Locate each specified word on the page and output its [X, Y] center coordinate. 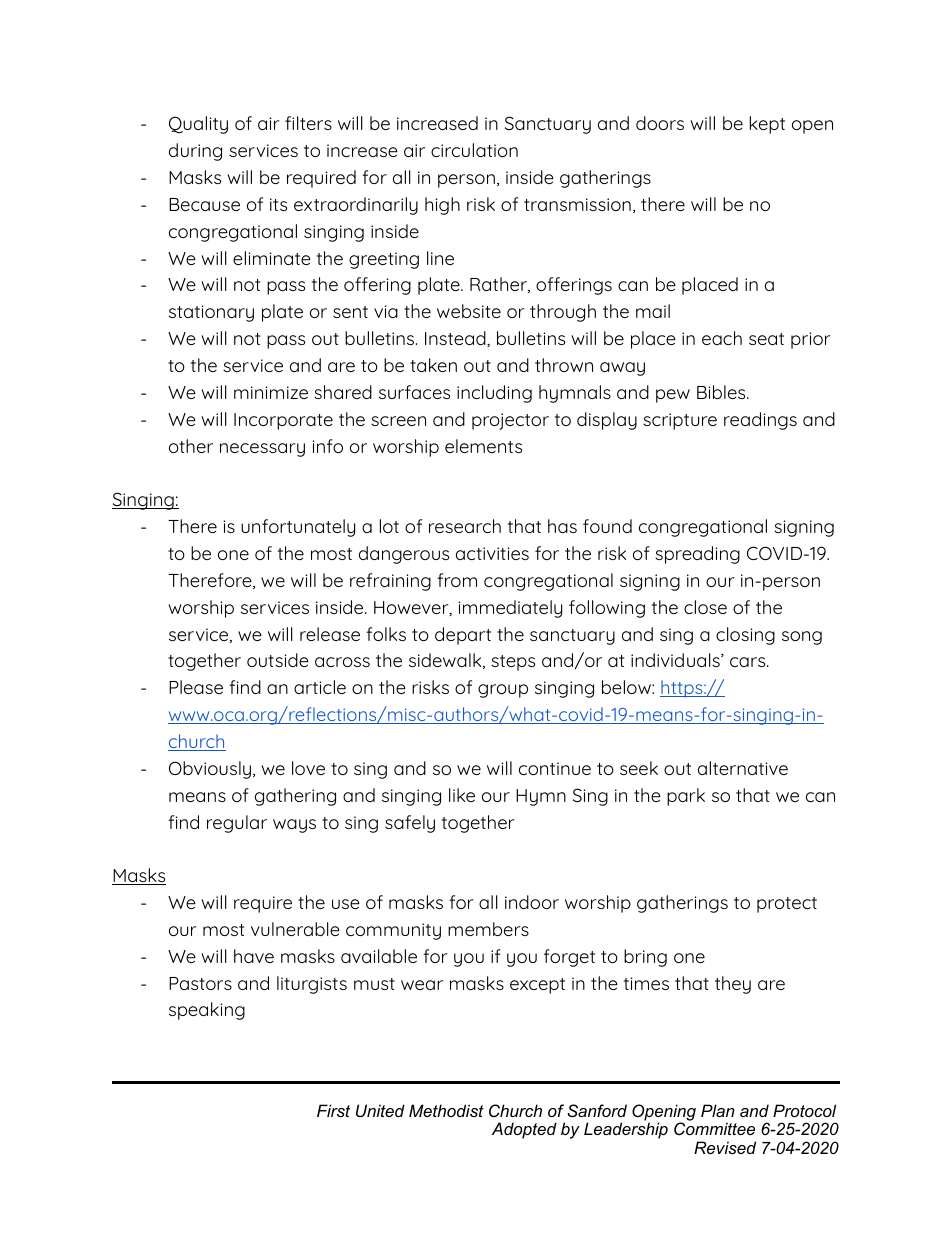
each [722, 338]
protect [787, 905]
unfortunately [298, 528]
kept [767, 125]
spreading [697, 555]
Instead [456, 339]
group [503, 691]
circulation [474, 150]
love [308, 768]
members [488, 929]
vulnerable [295, 929]
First [333, 1110]
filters [308, 123]
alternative [743, 768]
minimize [271, 392]
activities [492, 553]
